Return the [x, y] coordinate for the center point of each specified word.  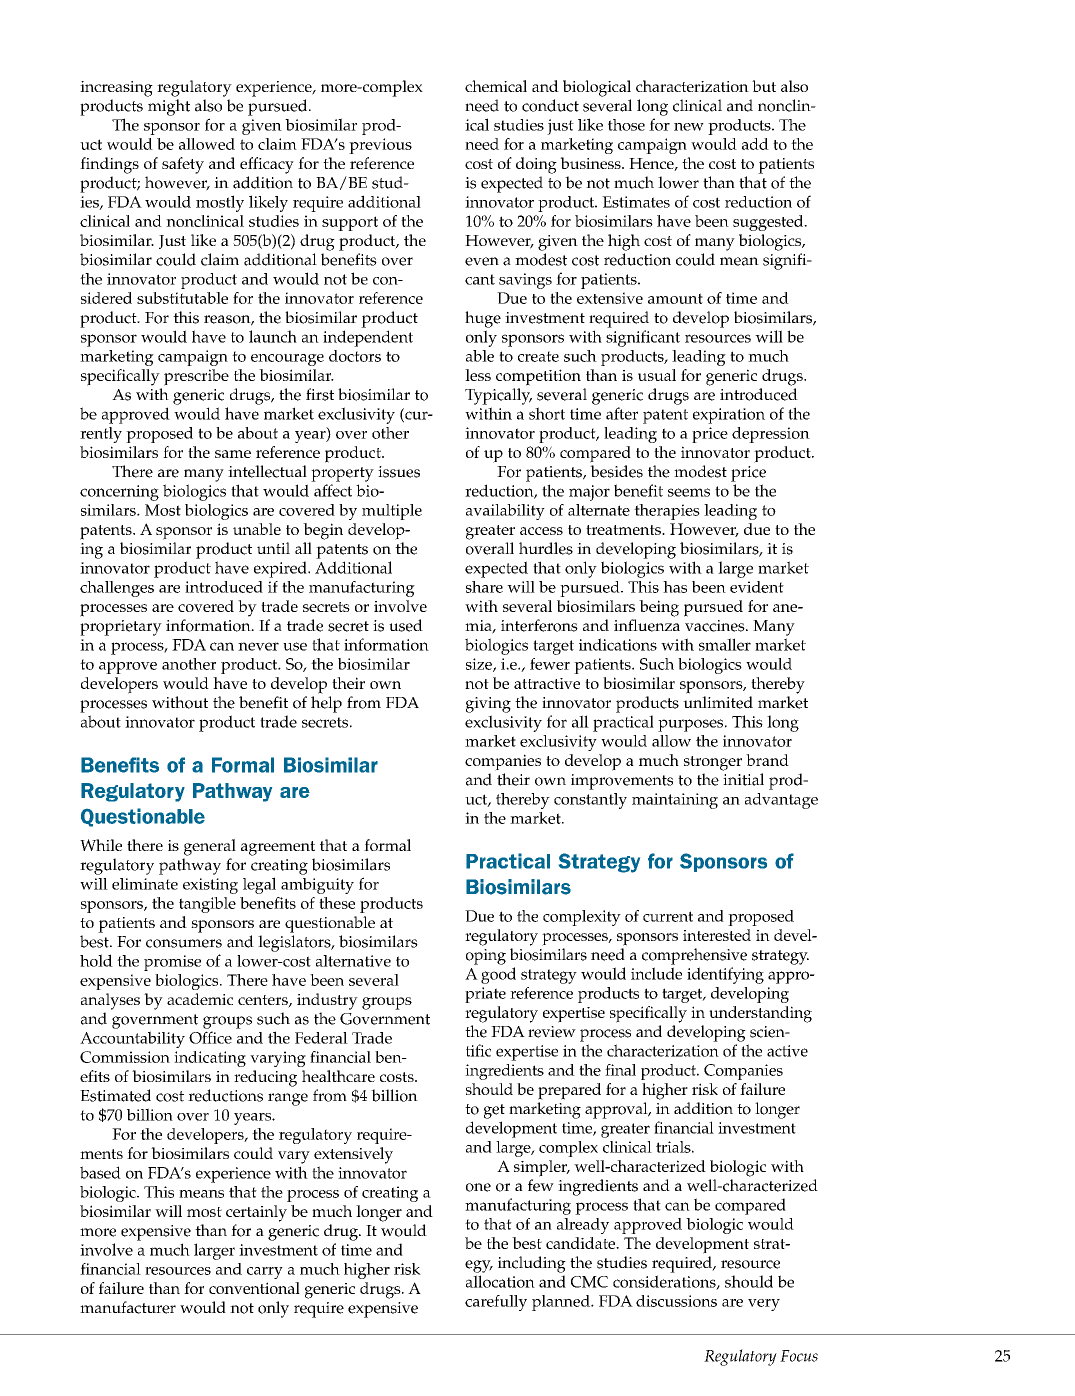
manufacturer [128, 1307]
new [689, 127]
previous [380, 146]
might [169, 107]
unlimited [718, 702]
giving [488, 705]
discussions [676, 1301]
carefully [496, 1303]
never [258, 646]
